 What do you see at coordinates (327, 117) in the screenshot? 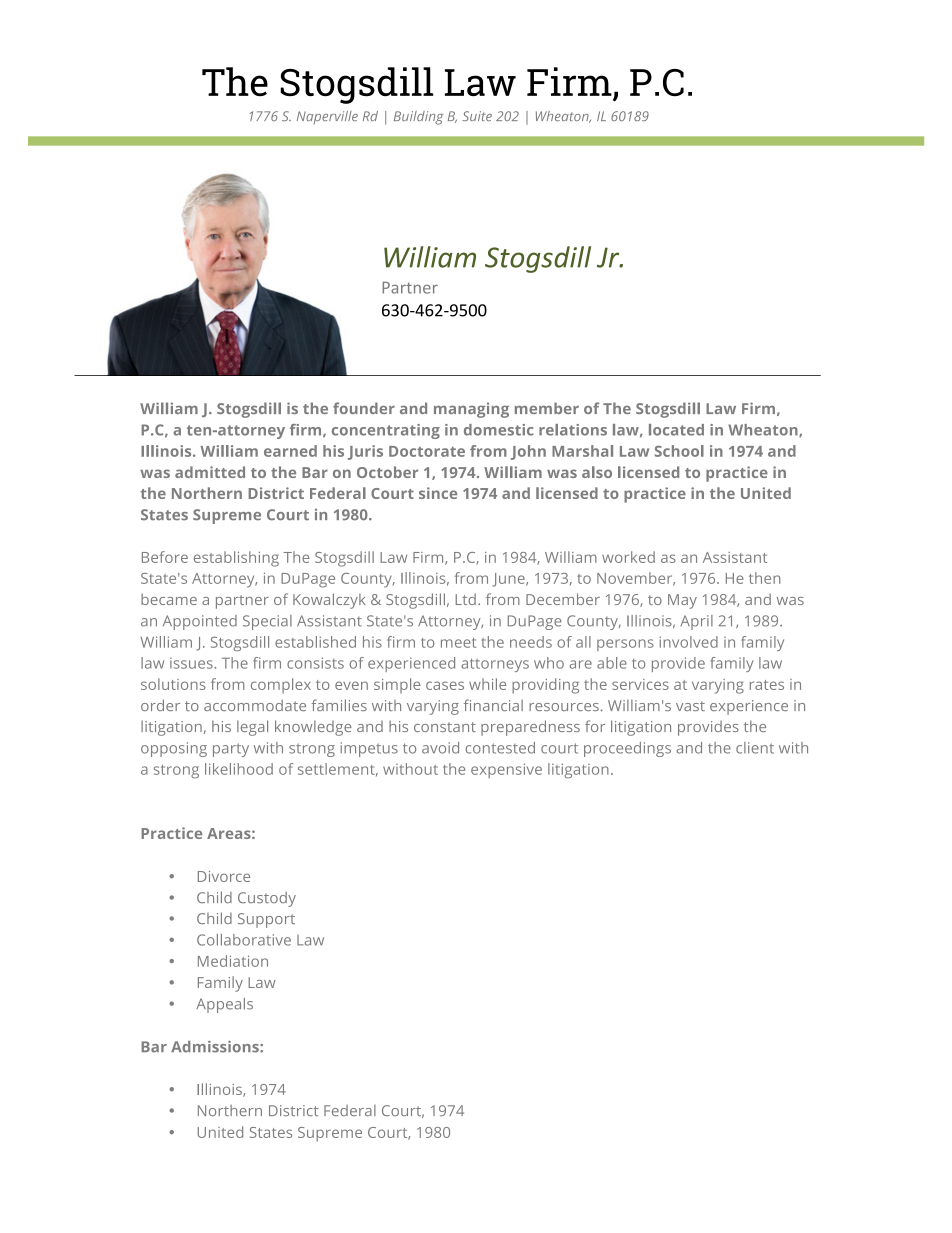
I see `Naperville` at bounding box center [327, 117].
